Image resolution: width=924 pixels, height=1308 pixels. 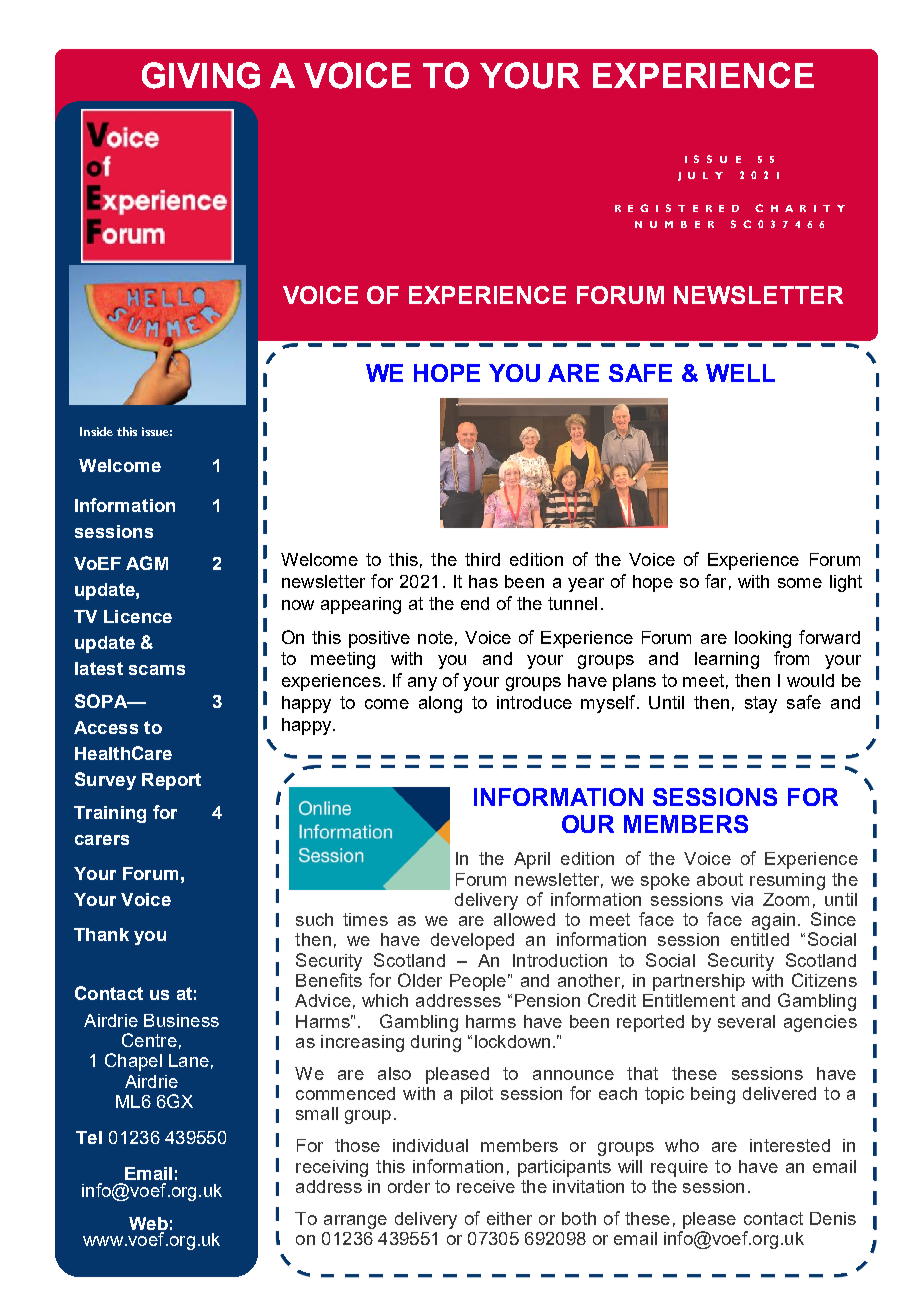 What do you see at coordinates (740, 373) in the document?
I see `WELL` at bounding box center [740, 373].
